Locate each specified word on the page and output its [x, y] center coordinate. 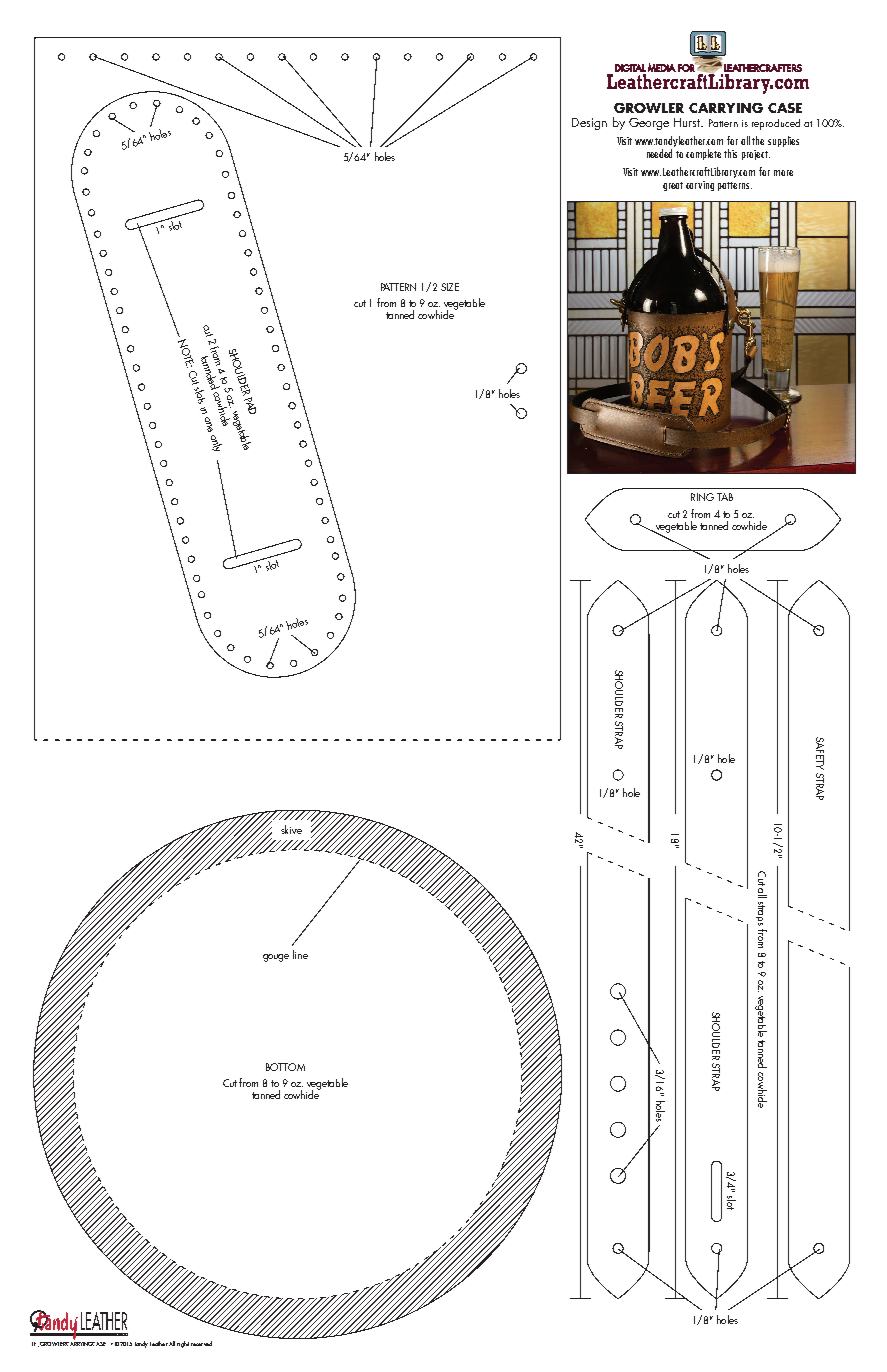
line [300, 954]
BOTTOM [285, 1067]
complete [703, 154]
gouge [276, 958]
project [756, 155]
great [673, 186]
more [783, 173]
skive [291, 829]
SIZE [450, 287]
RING [702, 497]
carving [700, 186]
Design [589, 124]
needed [659, 153]
